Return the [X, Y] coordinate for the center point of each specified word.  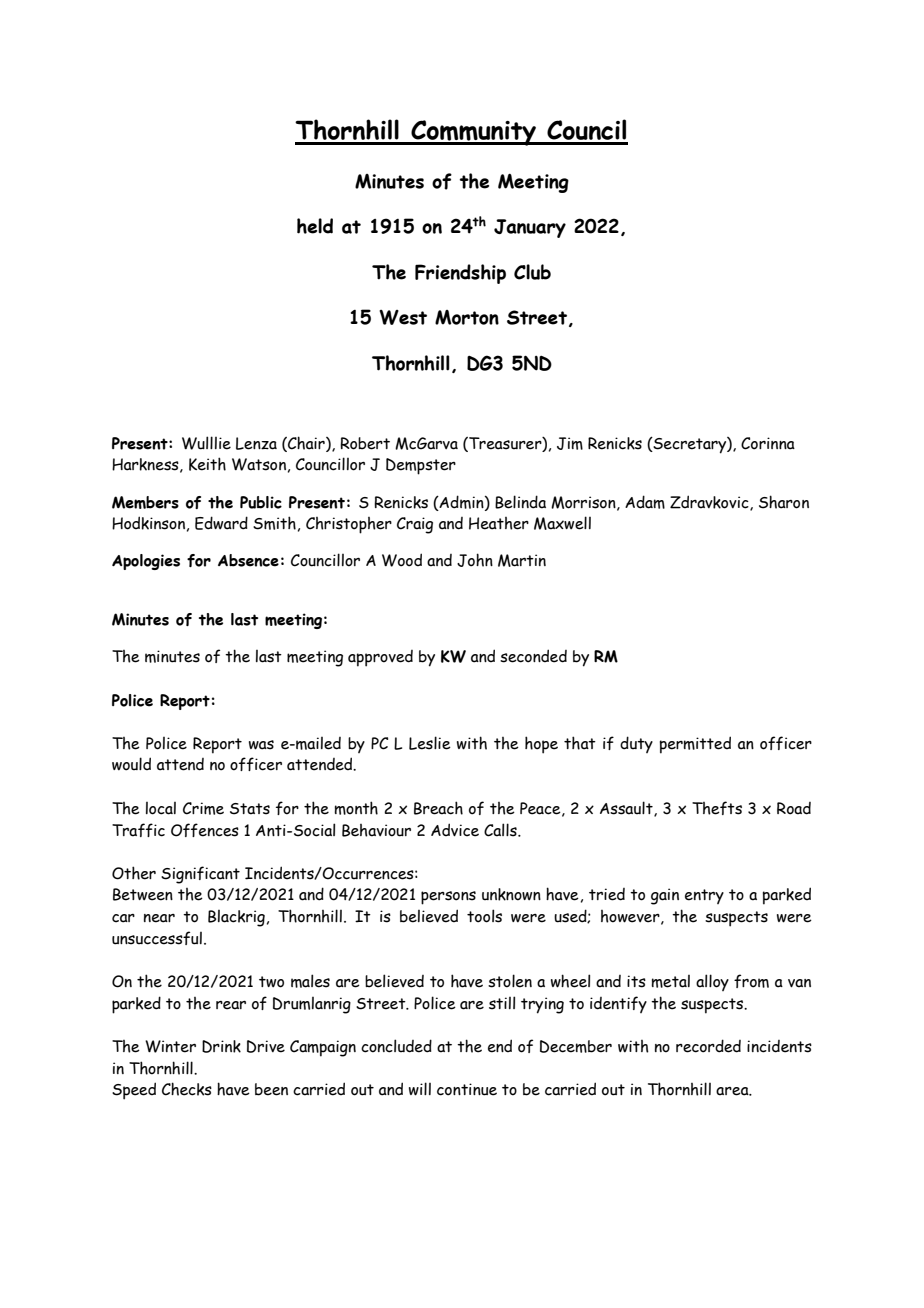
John [475, 560]
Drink [221, 1046]
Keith [207, 464]
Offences [205, 830]
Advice [455, 830]
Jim [570, 443]
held [315, 226]
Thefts [717, 808]
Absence [248, 560]
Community [473, 133]
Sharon [784, 502]
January [530, 228]
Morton [467, 317]
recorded [708, 1046]
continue [467, 1089]
